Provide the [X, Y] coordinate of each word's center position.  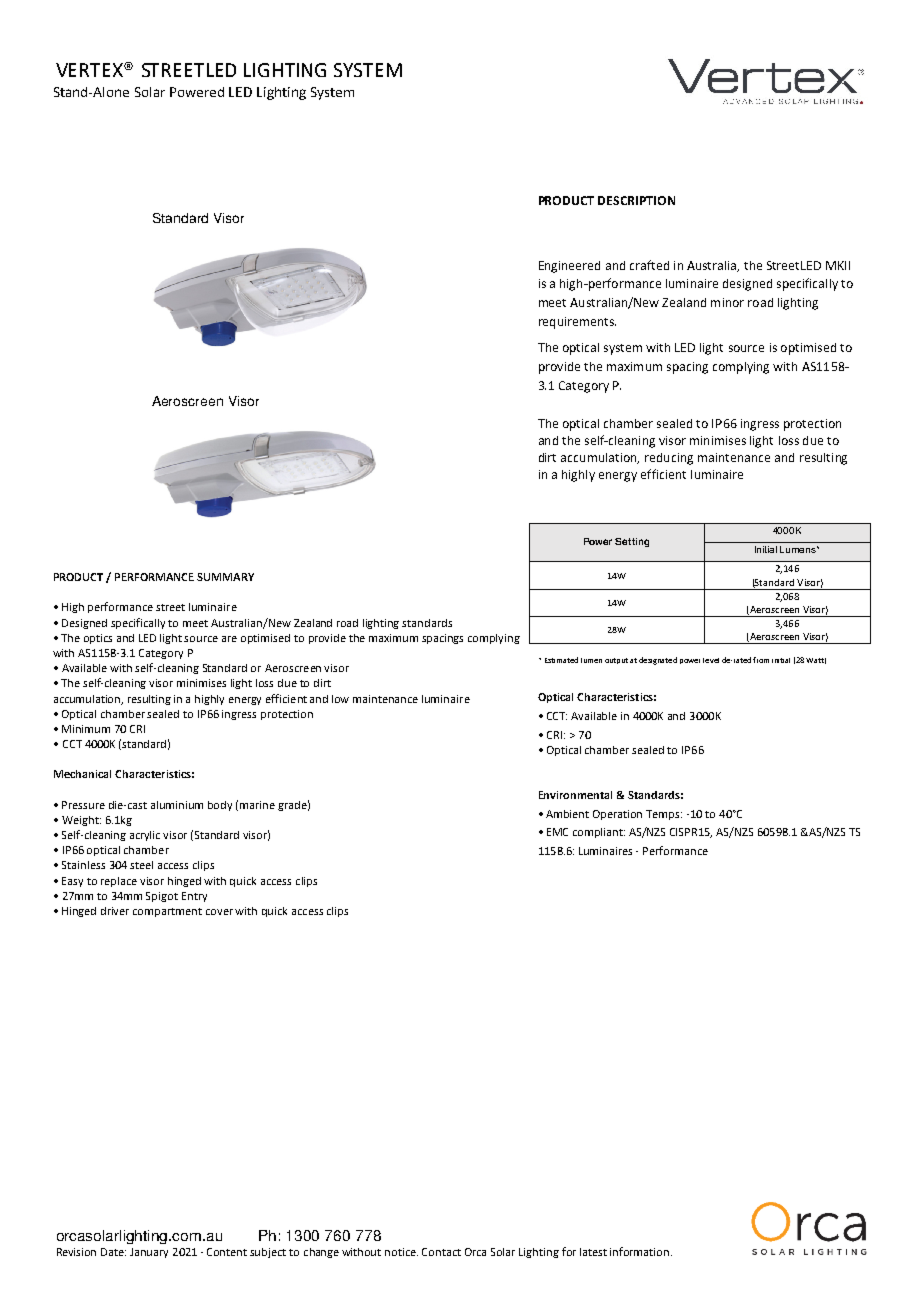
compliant [599, 833]
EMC [557, 832]
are [229, 639]
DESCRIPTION [636, 200]
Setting [632, 542]
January [149, 1253]
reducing [669, 459]
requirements [577, 323]
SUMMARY [225, 577]
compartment [167, 912]
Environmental [575, 795]
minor [727, 302]
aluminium [177, 805]
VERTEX [90, 70]
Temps [664, 815]
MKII [838, 265]
